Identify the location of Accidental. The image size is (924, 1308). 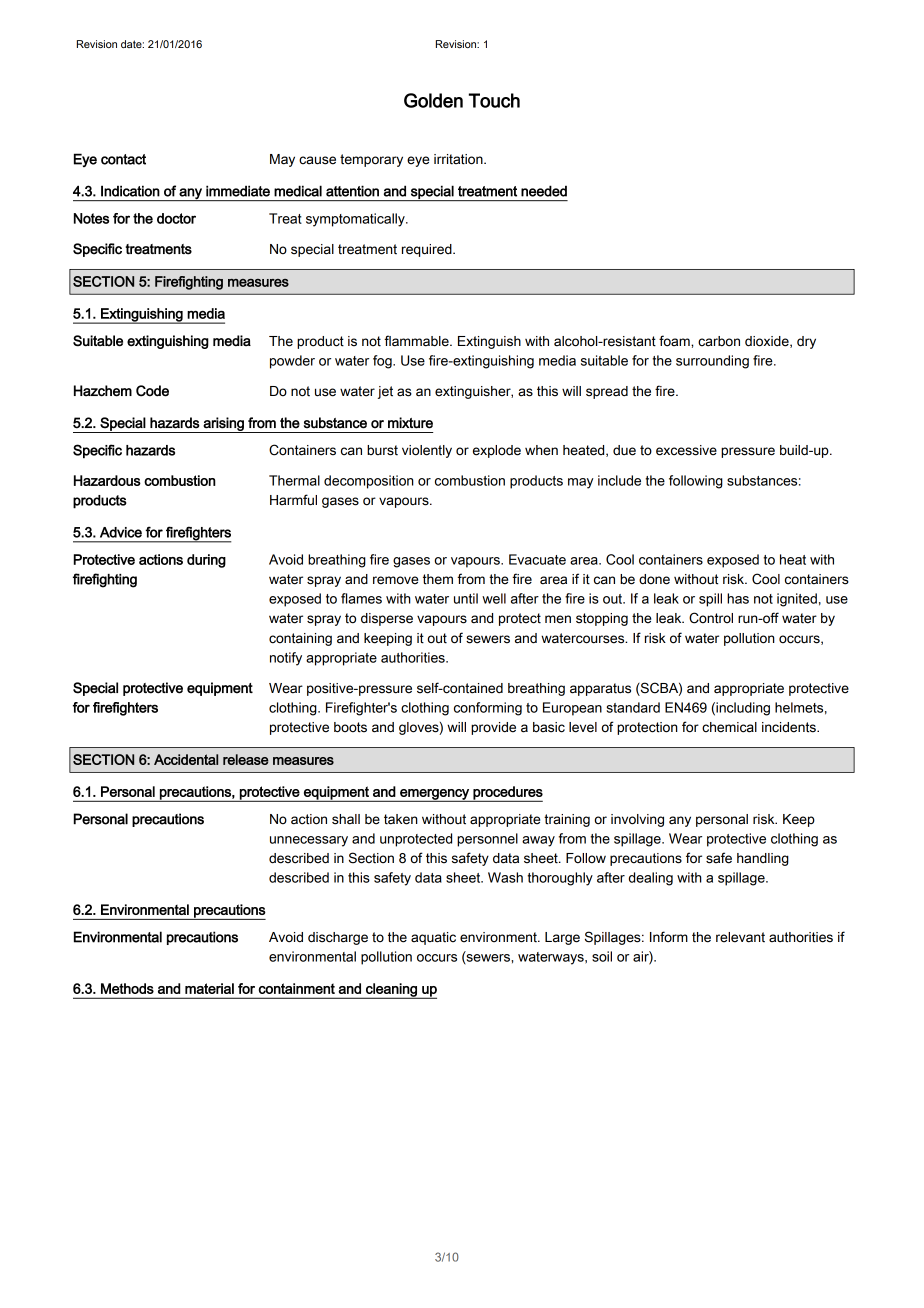
(186, 759).
